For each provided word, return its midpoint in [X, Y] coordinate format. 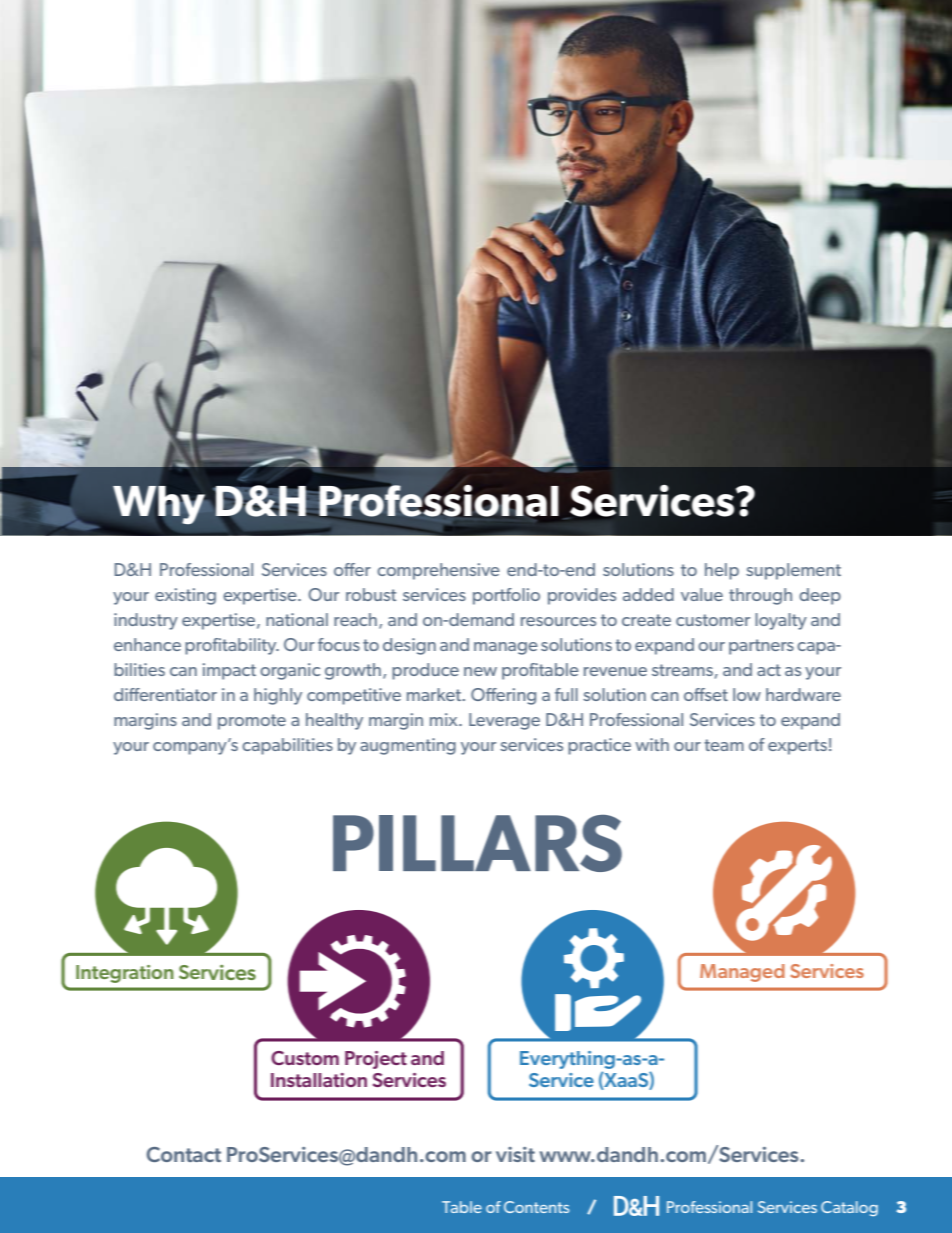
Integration [125, 974]
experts [797, 747]
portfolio [506, 596]
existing [185, 596]
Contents [536, 1207]
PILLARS [477, 843]
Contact [183, 1154]
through [760, 596]
